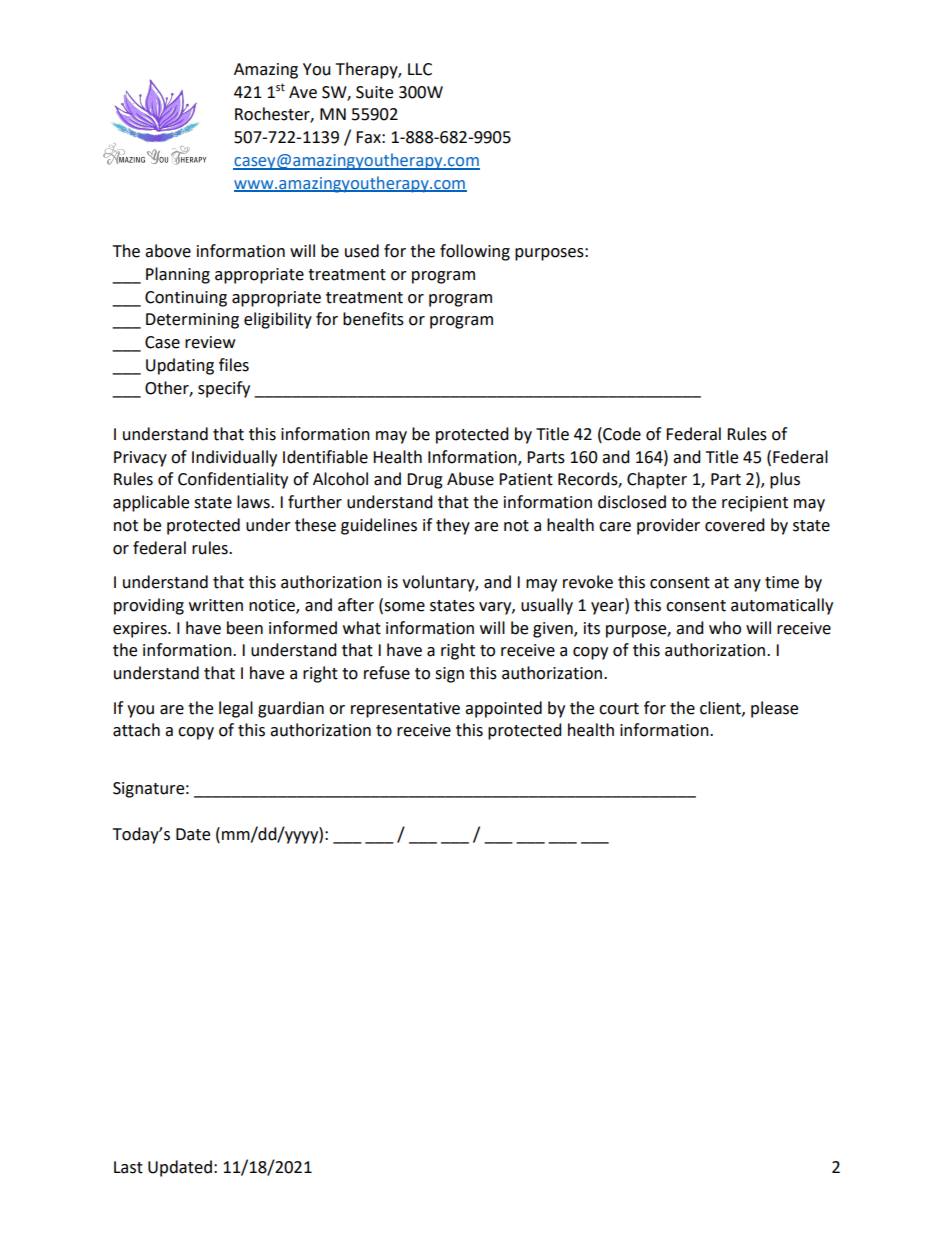 Image resolution: width=952 pixels, height=1233 pixels. Describe the element at coordinates (403, 608) in the screenshot. I see `some` at that location.
